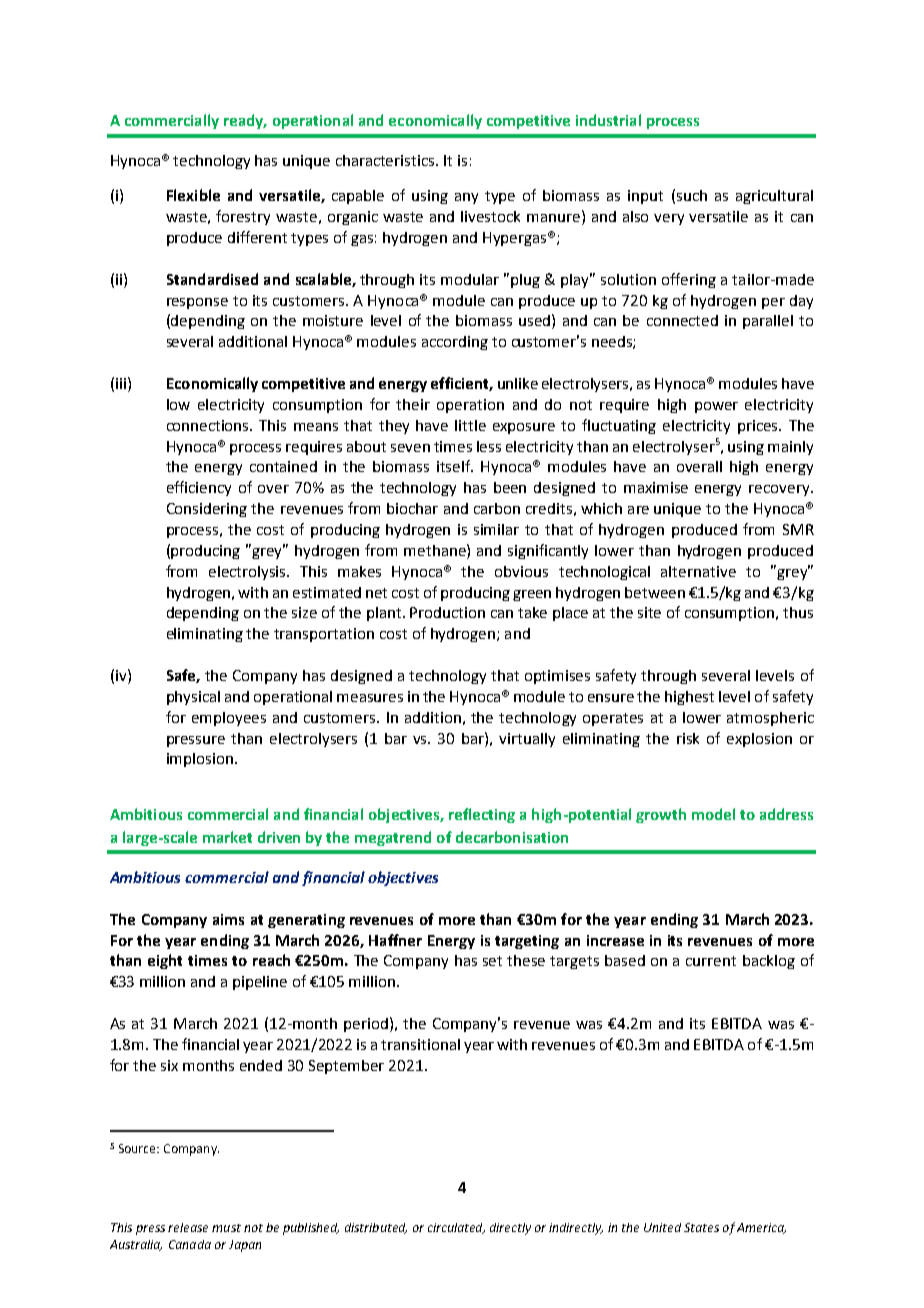 The image size is (924, 1308). Describe the element at coordinates (482, 815) in the page. I see `reflecting` at that location.
